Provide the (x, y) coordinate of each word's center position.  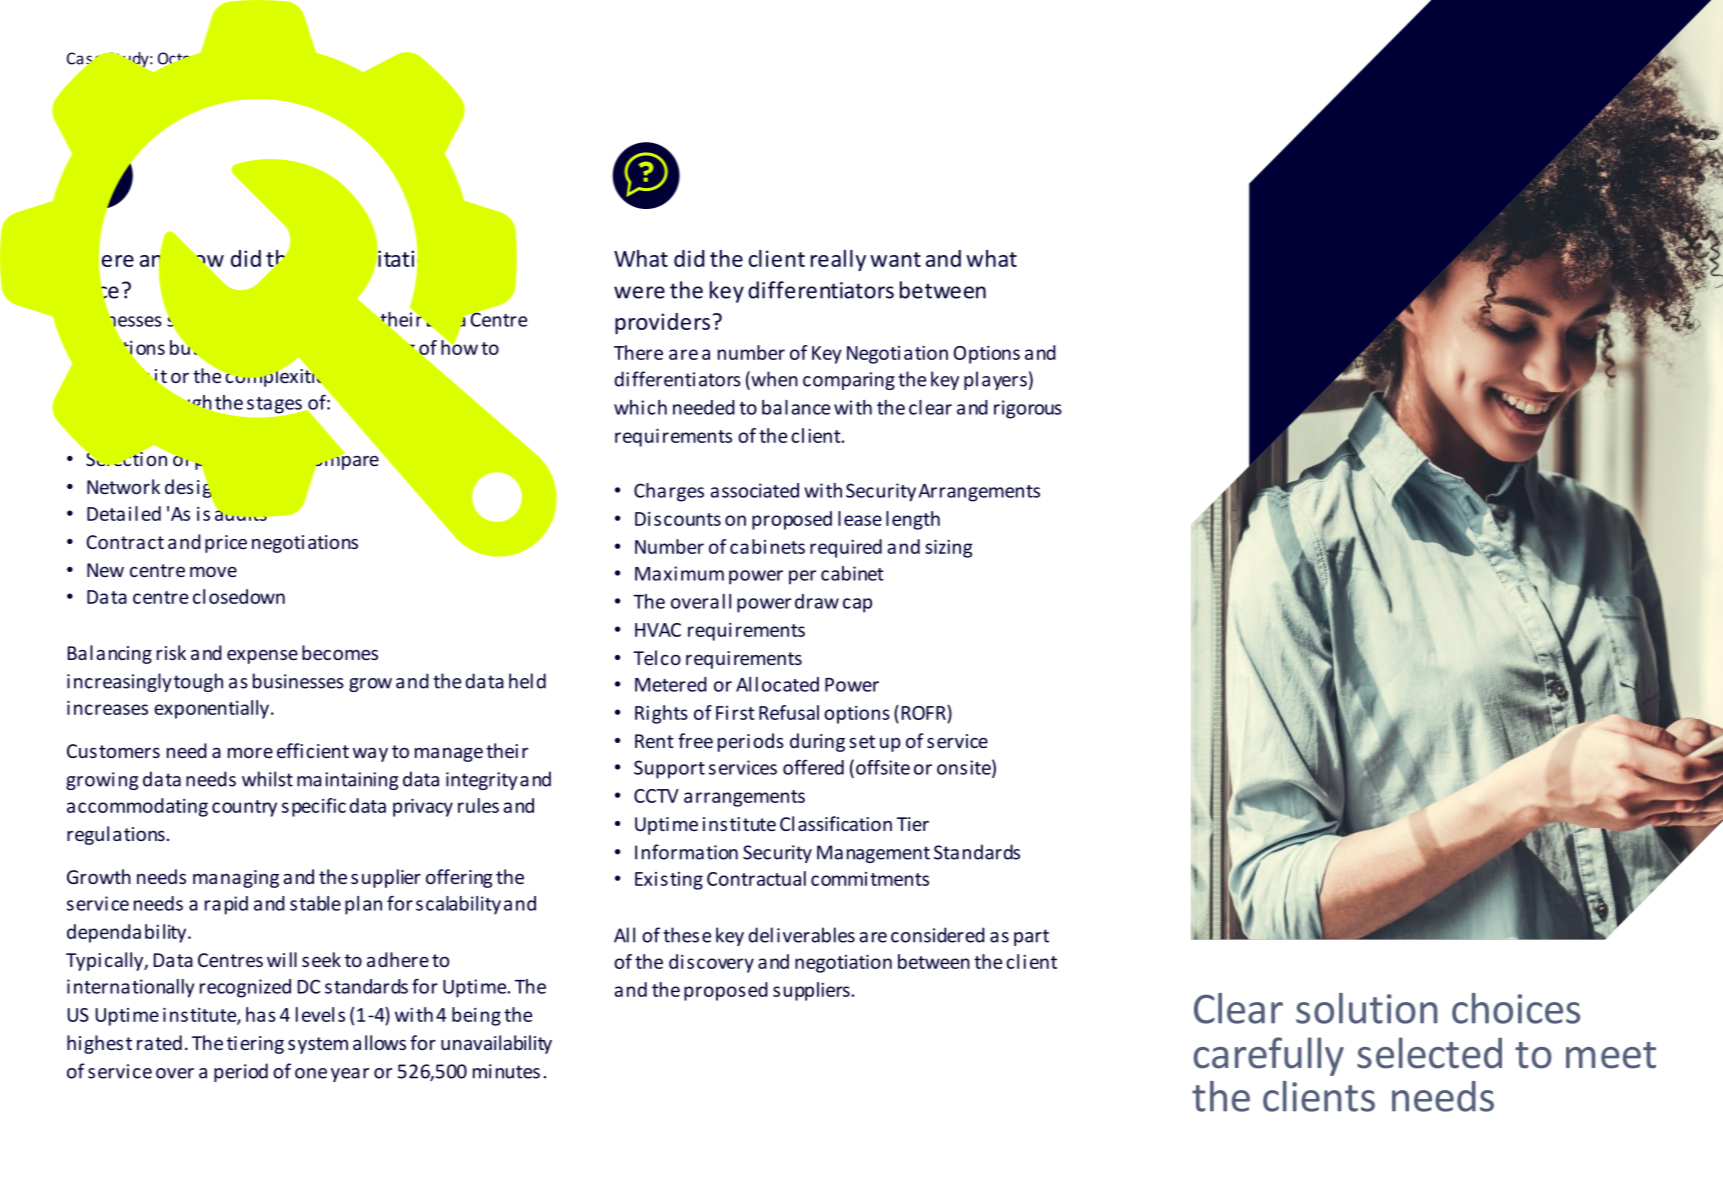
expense (262, 657)
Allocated (777, 684)
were (639, 292)
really (838, 260)
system (318, 1045)
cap (857, 605)
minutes (506, 1071)
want (895, 259)
